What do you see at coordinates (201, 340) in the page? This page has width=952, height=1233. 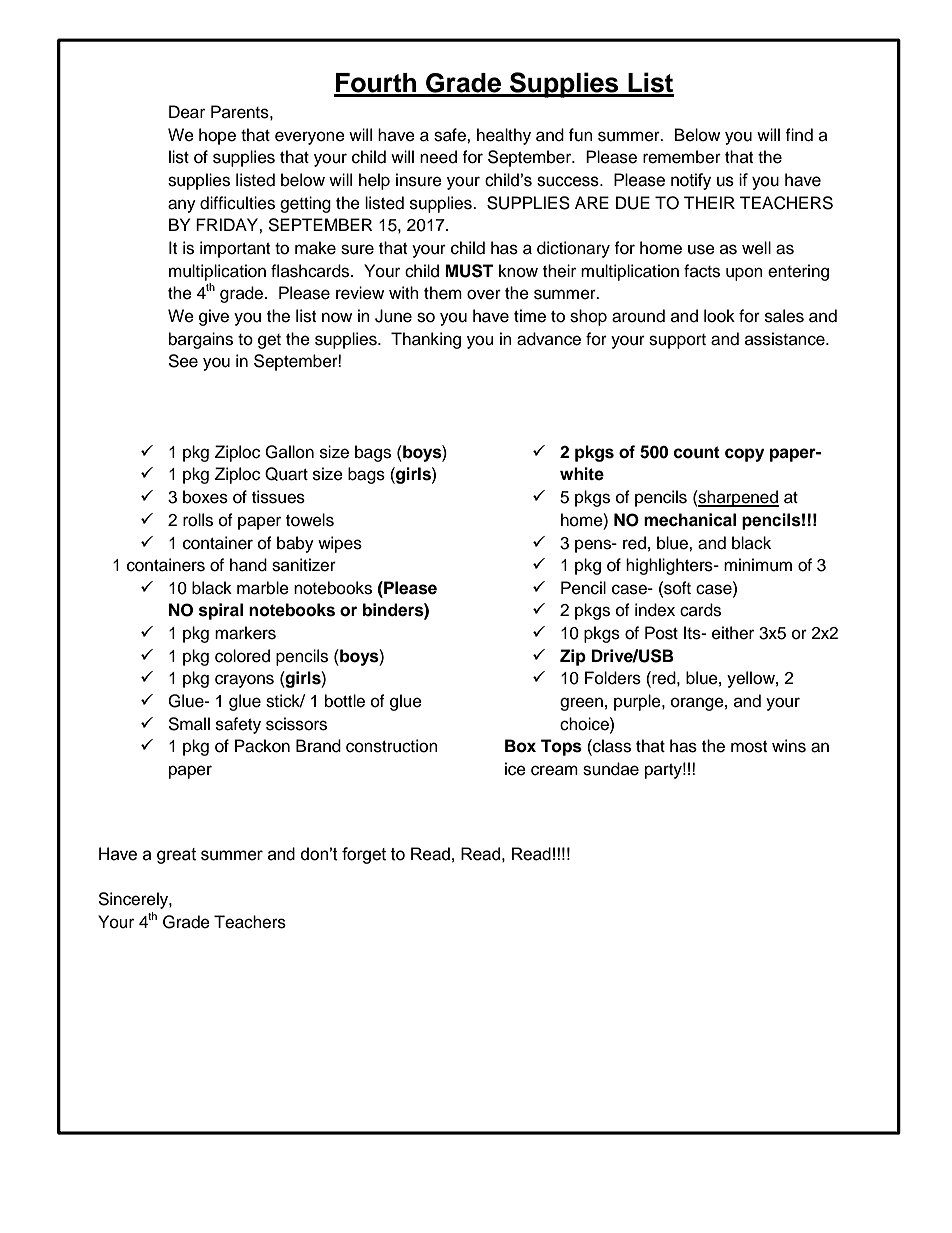 I see `bargains` at bounding box center [201, 340].
